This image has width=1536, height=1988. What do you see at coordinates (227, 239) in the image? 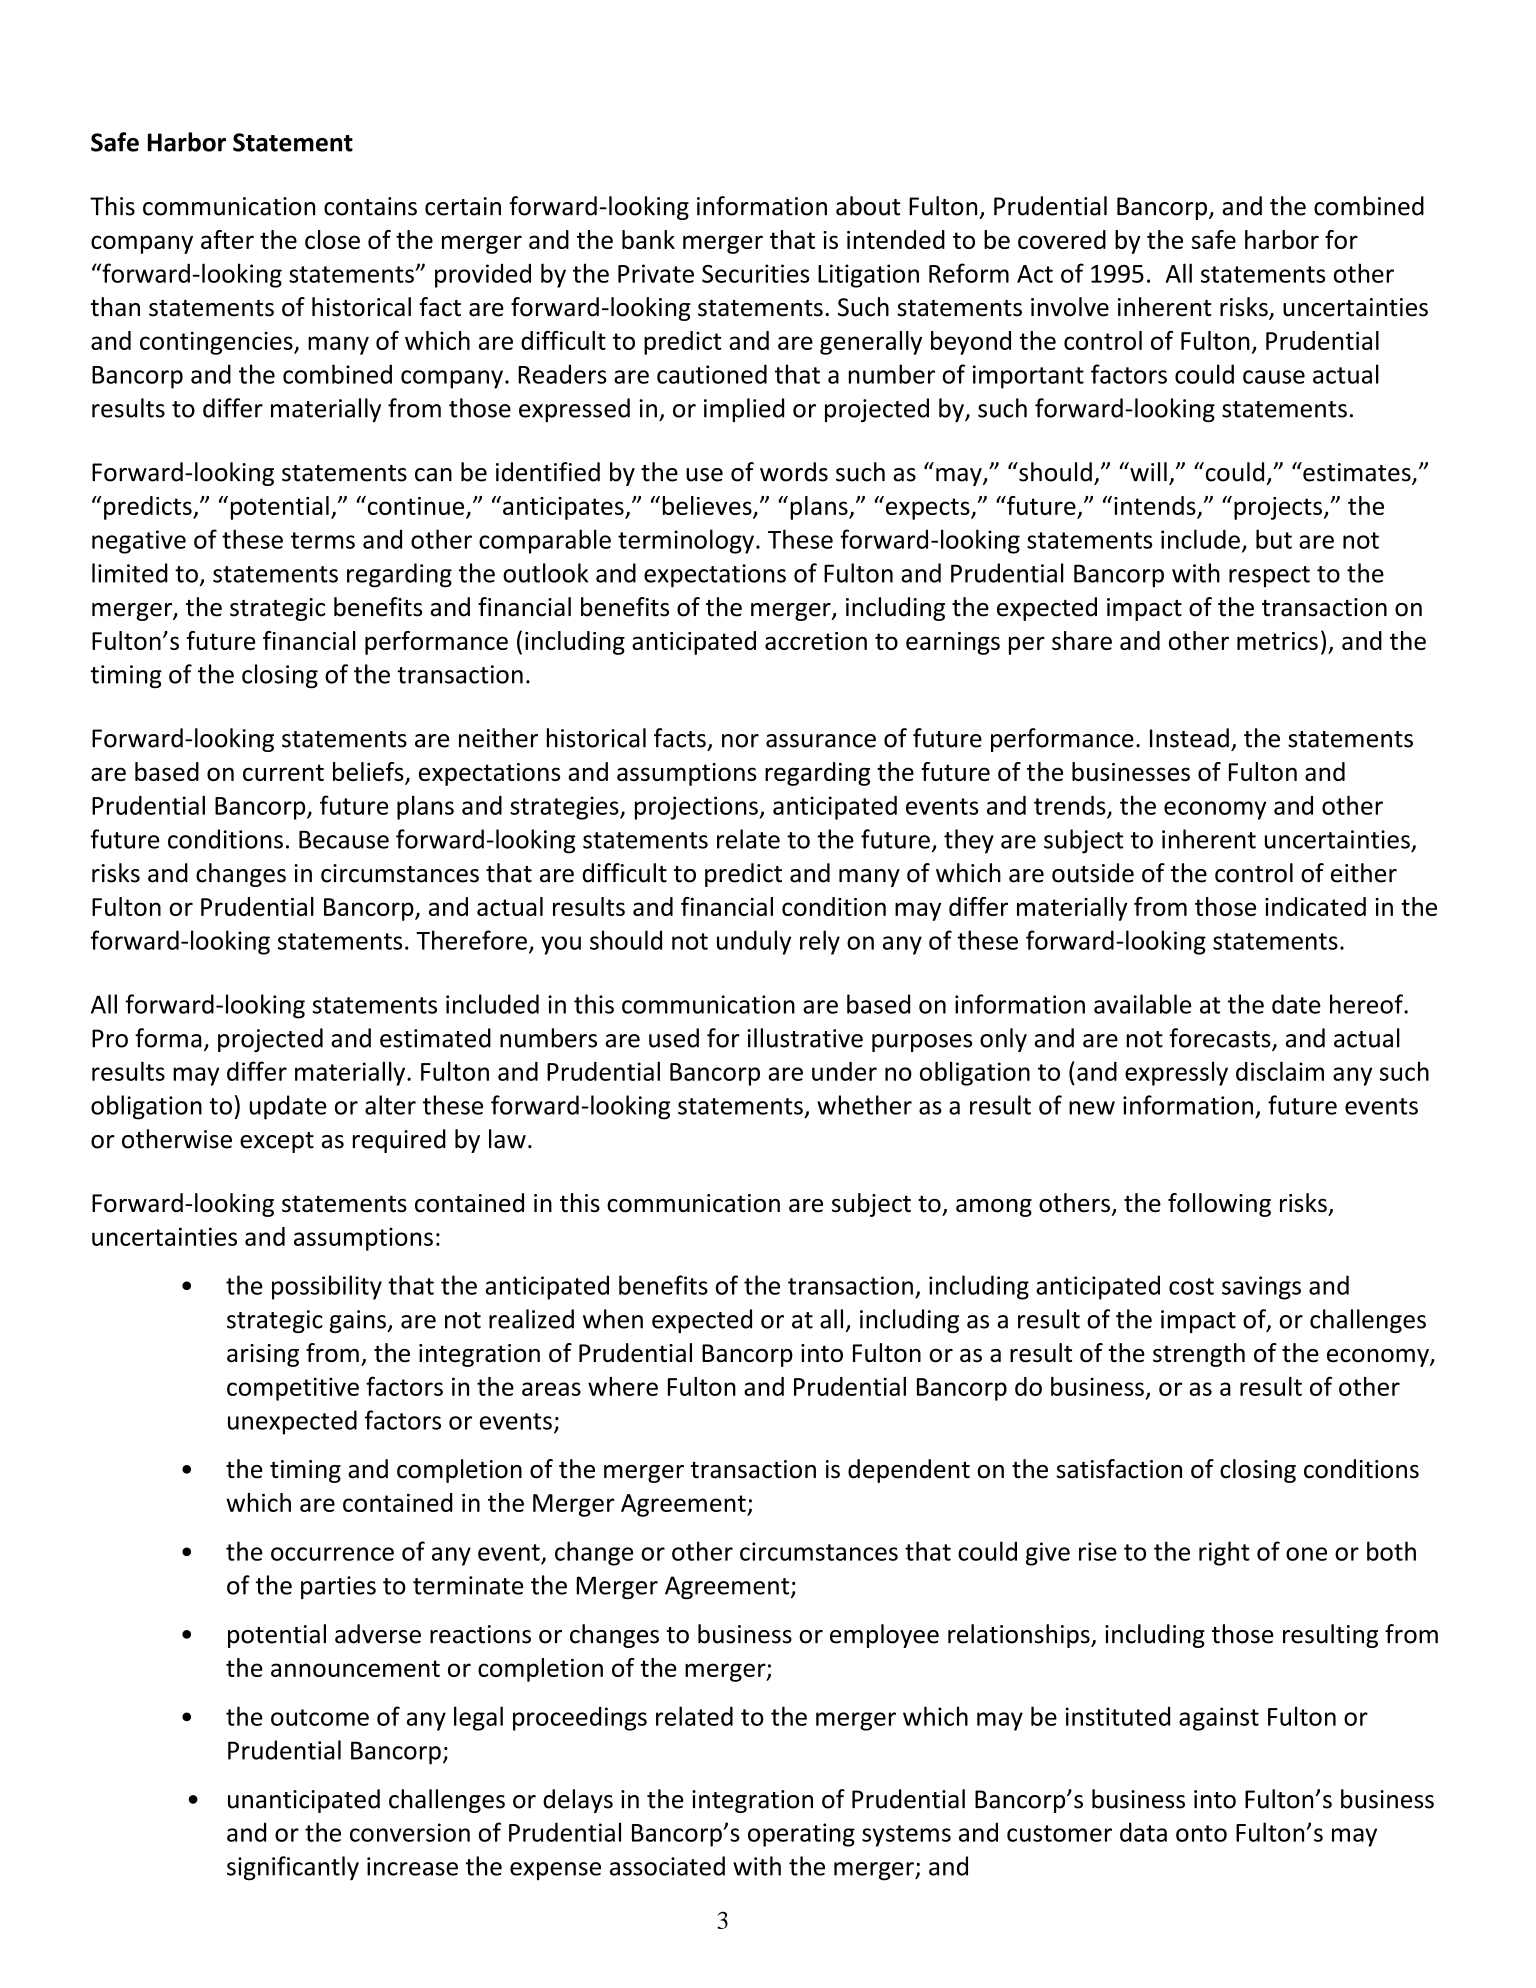
I see `after` at bounding box center [227, 239].
